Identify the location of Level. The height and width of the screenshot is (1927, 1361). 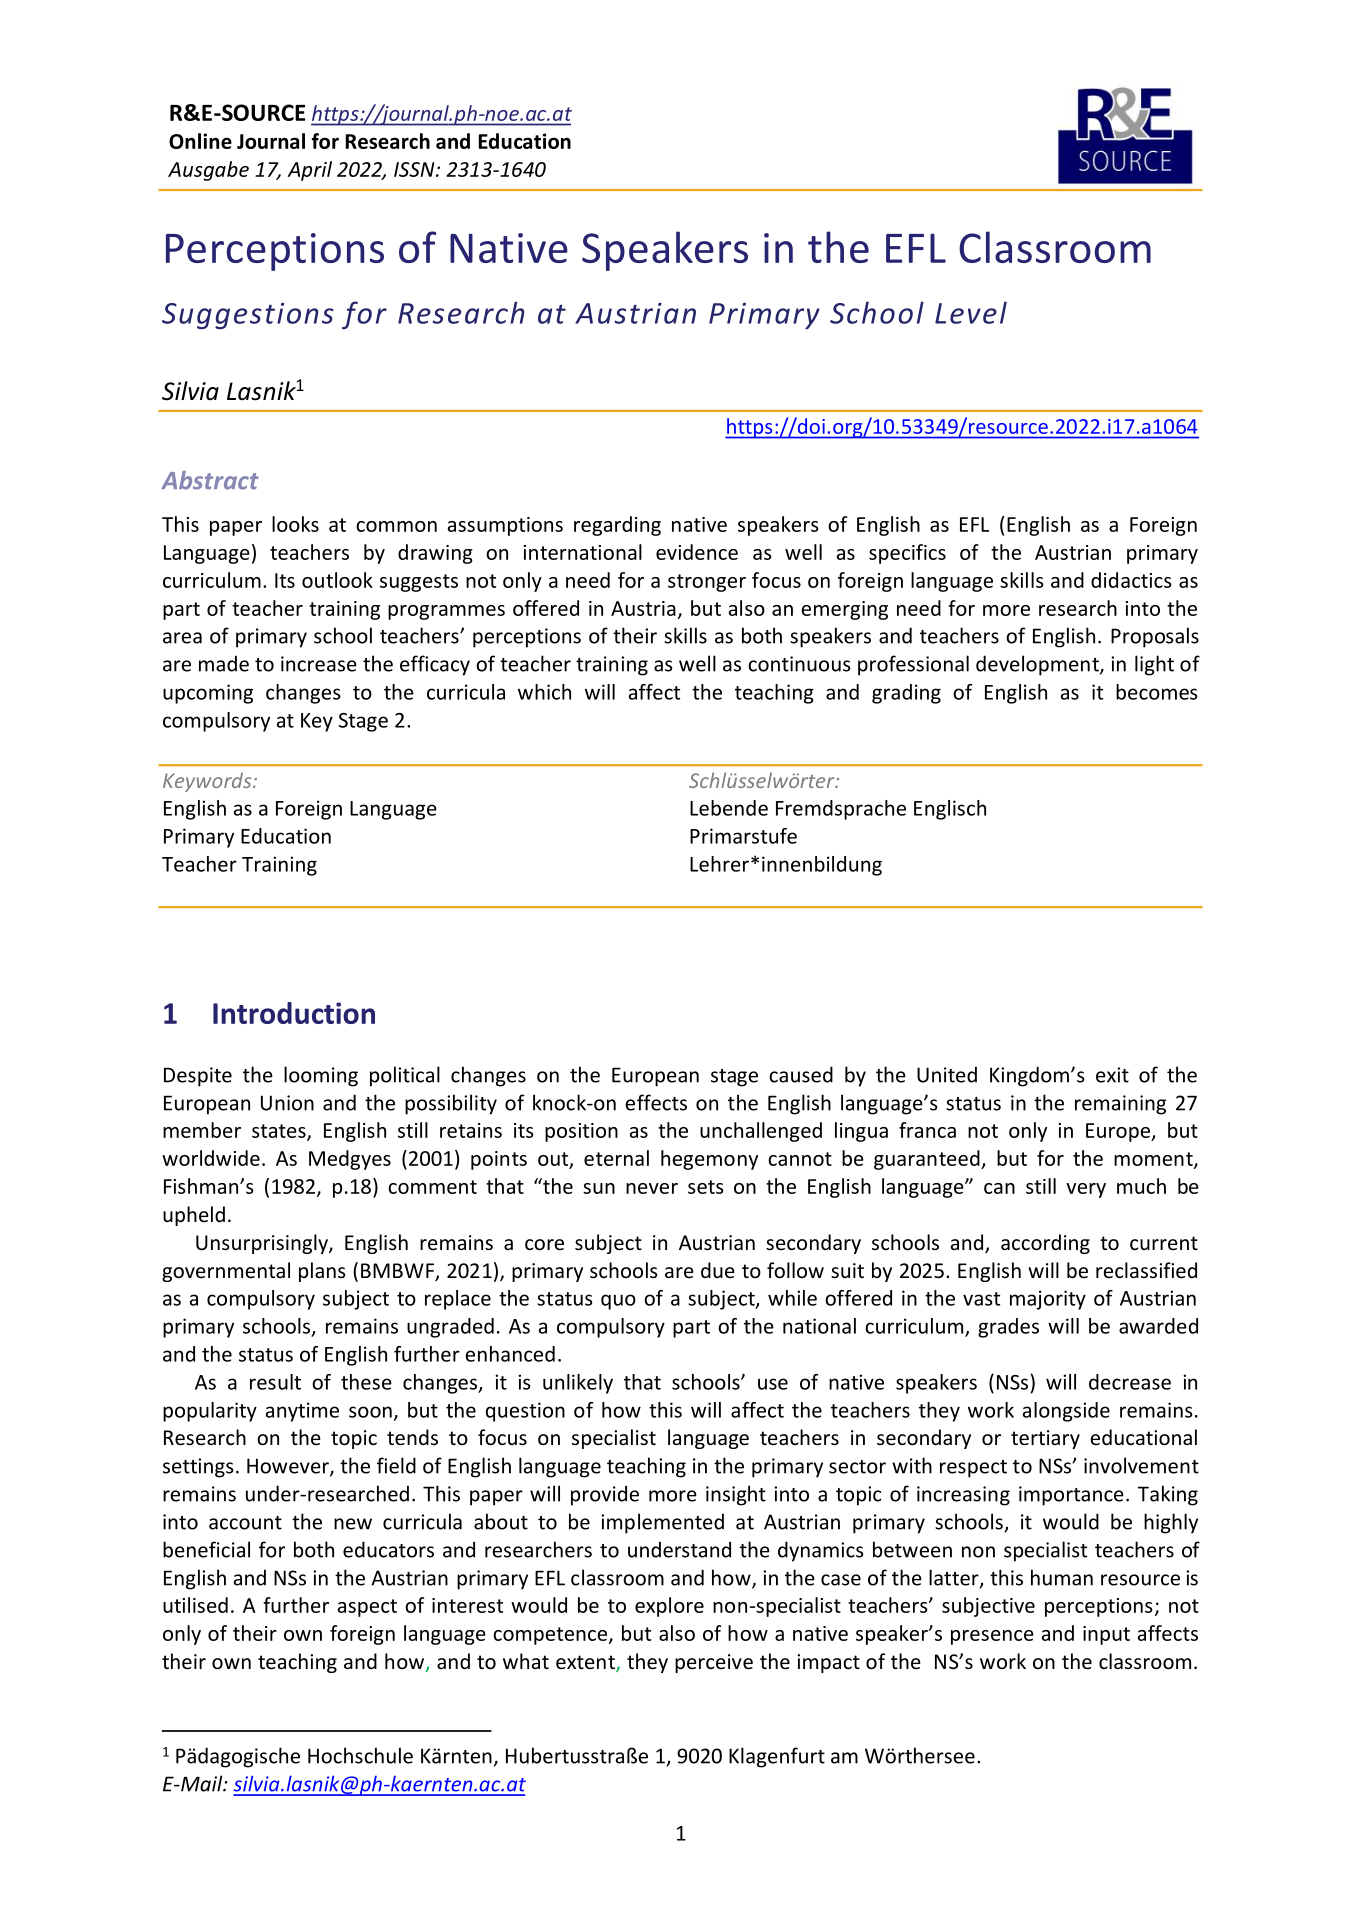
(971, 312).
